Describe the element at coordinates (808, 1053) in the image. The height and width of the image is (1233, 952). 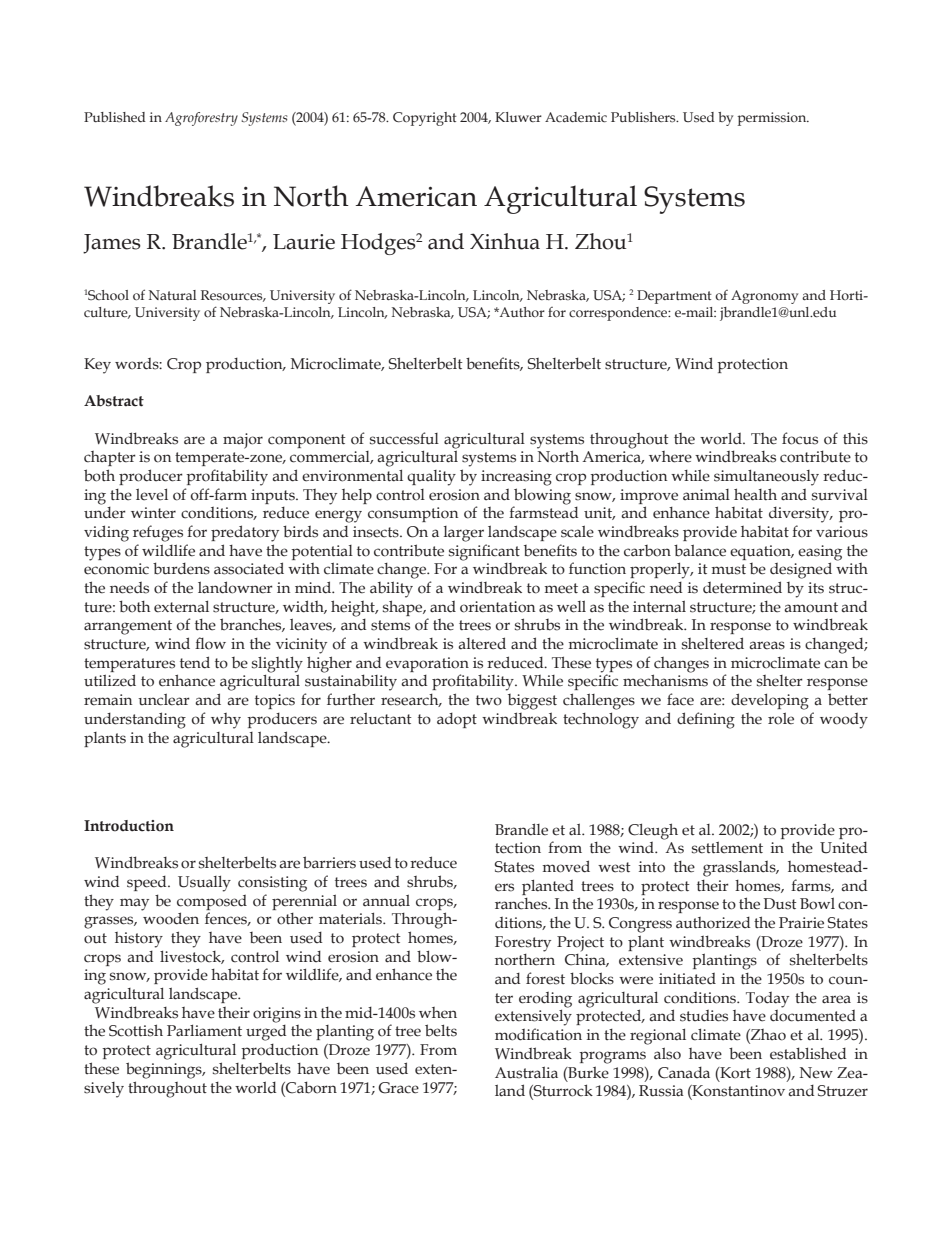
I see `established` at that location.
